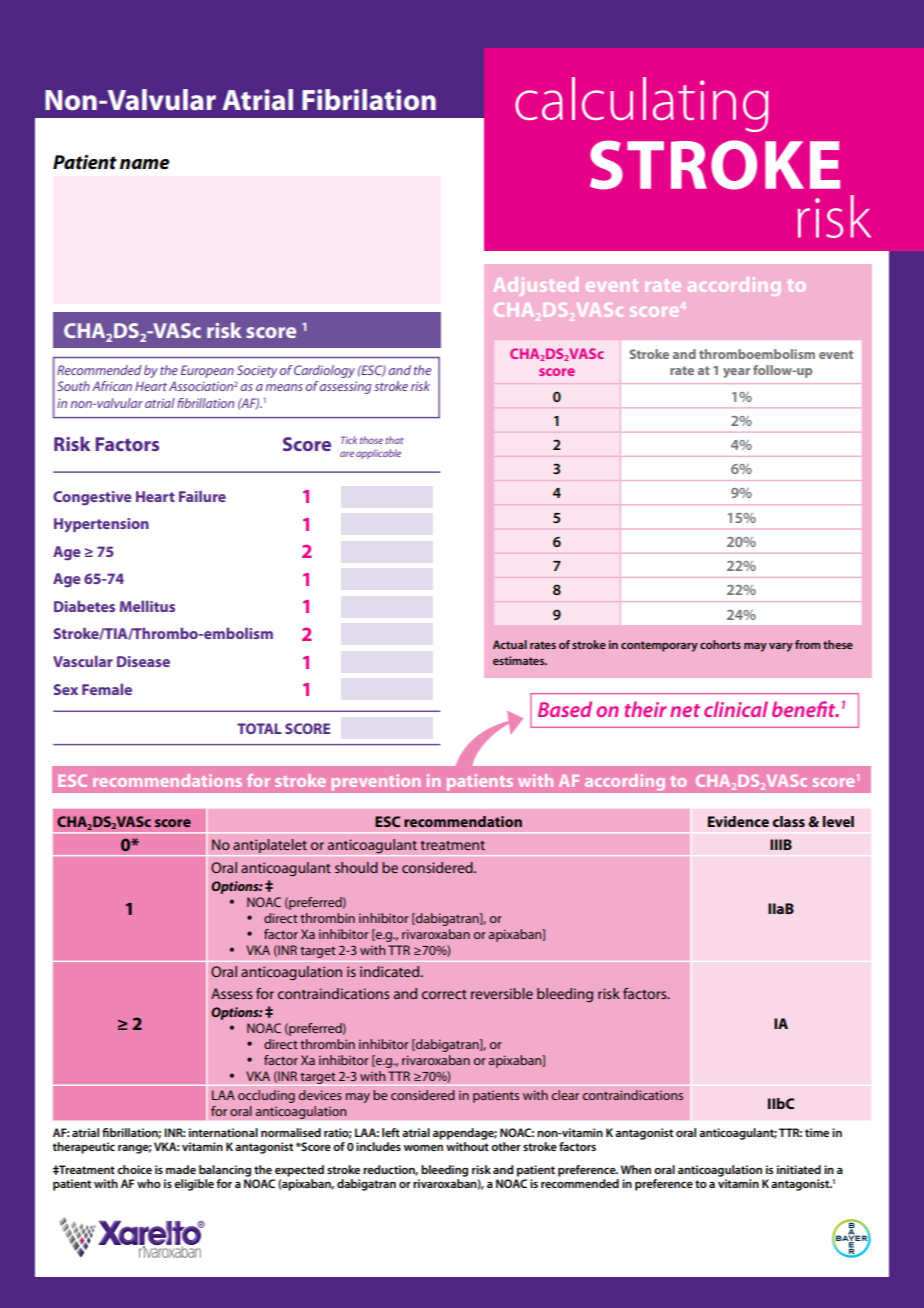 The image size is (924, 1308). Describe the element at coordinates (720, 644) in the screenshot. I see `cohorts` at that location.
